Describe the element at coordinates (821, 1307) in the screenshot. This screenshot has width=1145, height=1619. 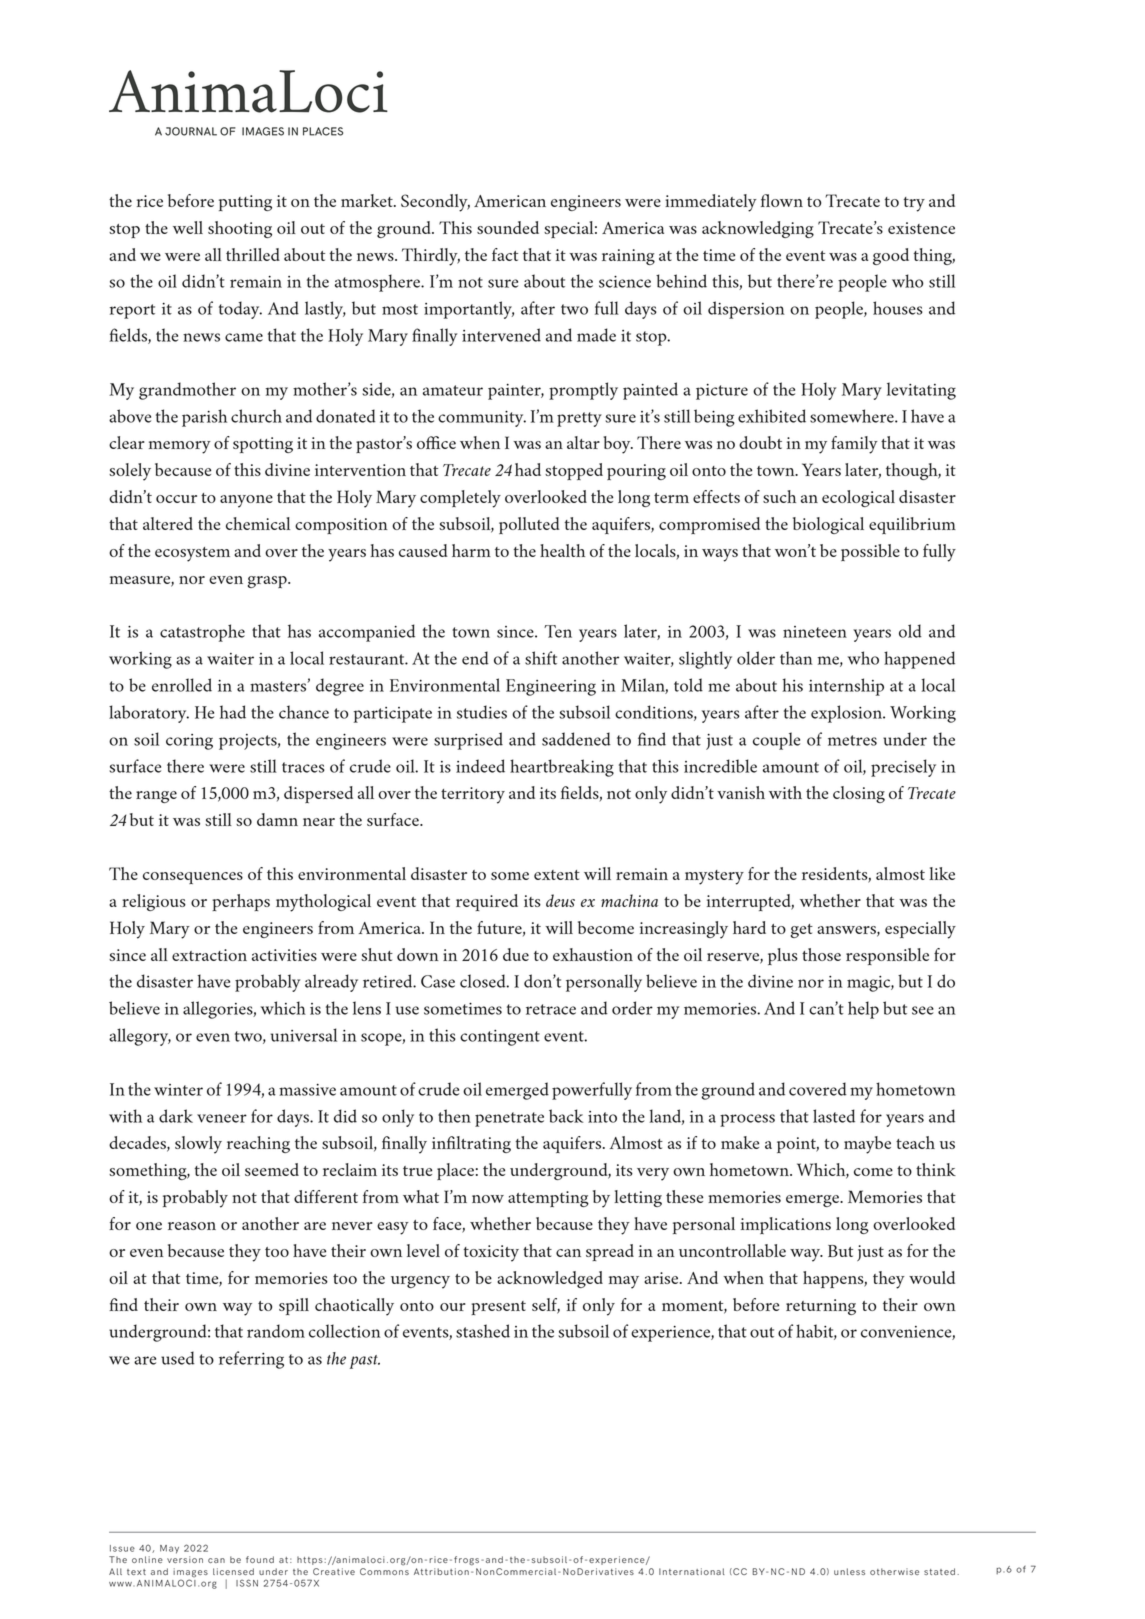
I see `returning` at that location.
